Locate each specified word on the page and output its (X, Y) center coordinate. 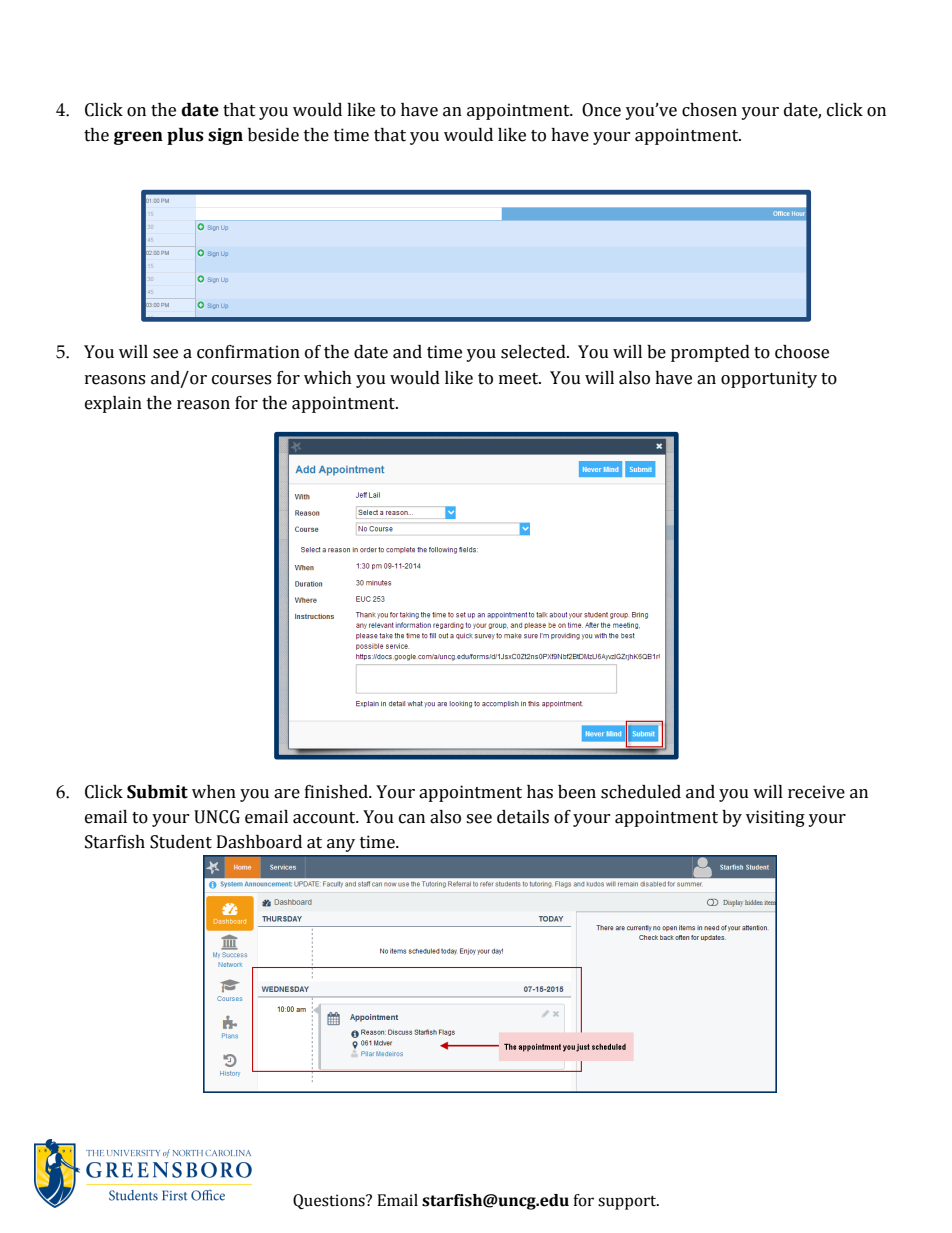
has (540, 792)
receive (816, 792)
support (628, 1202)
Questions (330, 1202)
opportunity (769, 379)
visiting (775, 818)
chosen (709, 110)
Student (181, 842)
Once (601, 110)
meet (520, 379)
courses (241, 380)
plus (185, 136)
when (214, 792)
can (412, 819)
